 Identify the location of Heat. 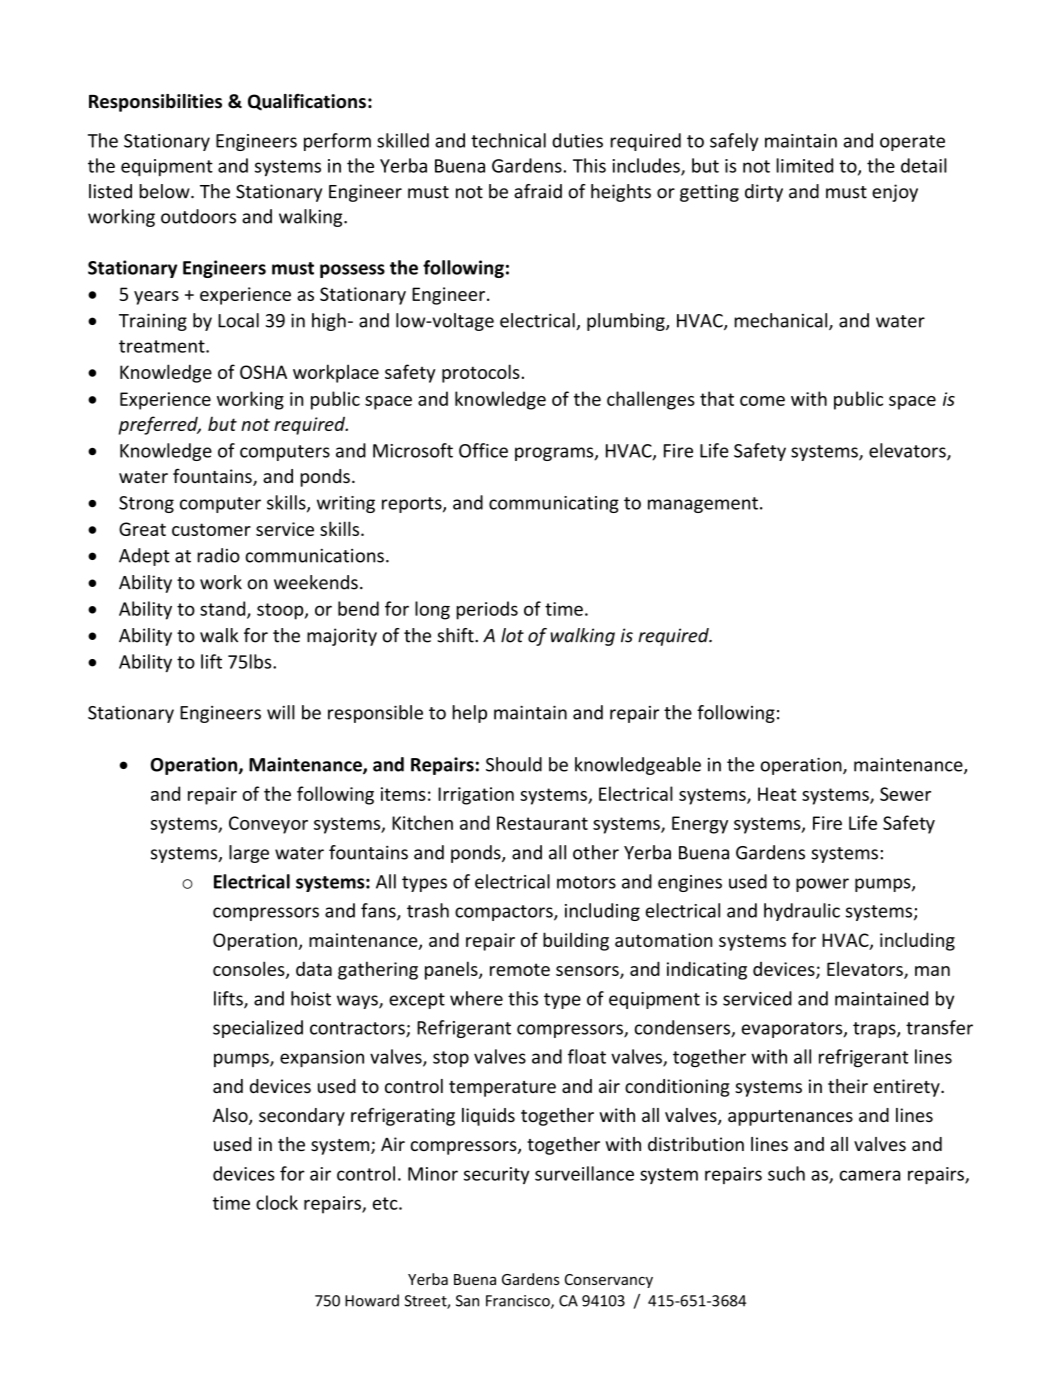
(777, 794).
